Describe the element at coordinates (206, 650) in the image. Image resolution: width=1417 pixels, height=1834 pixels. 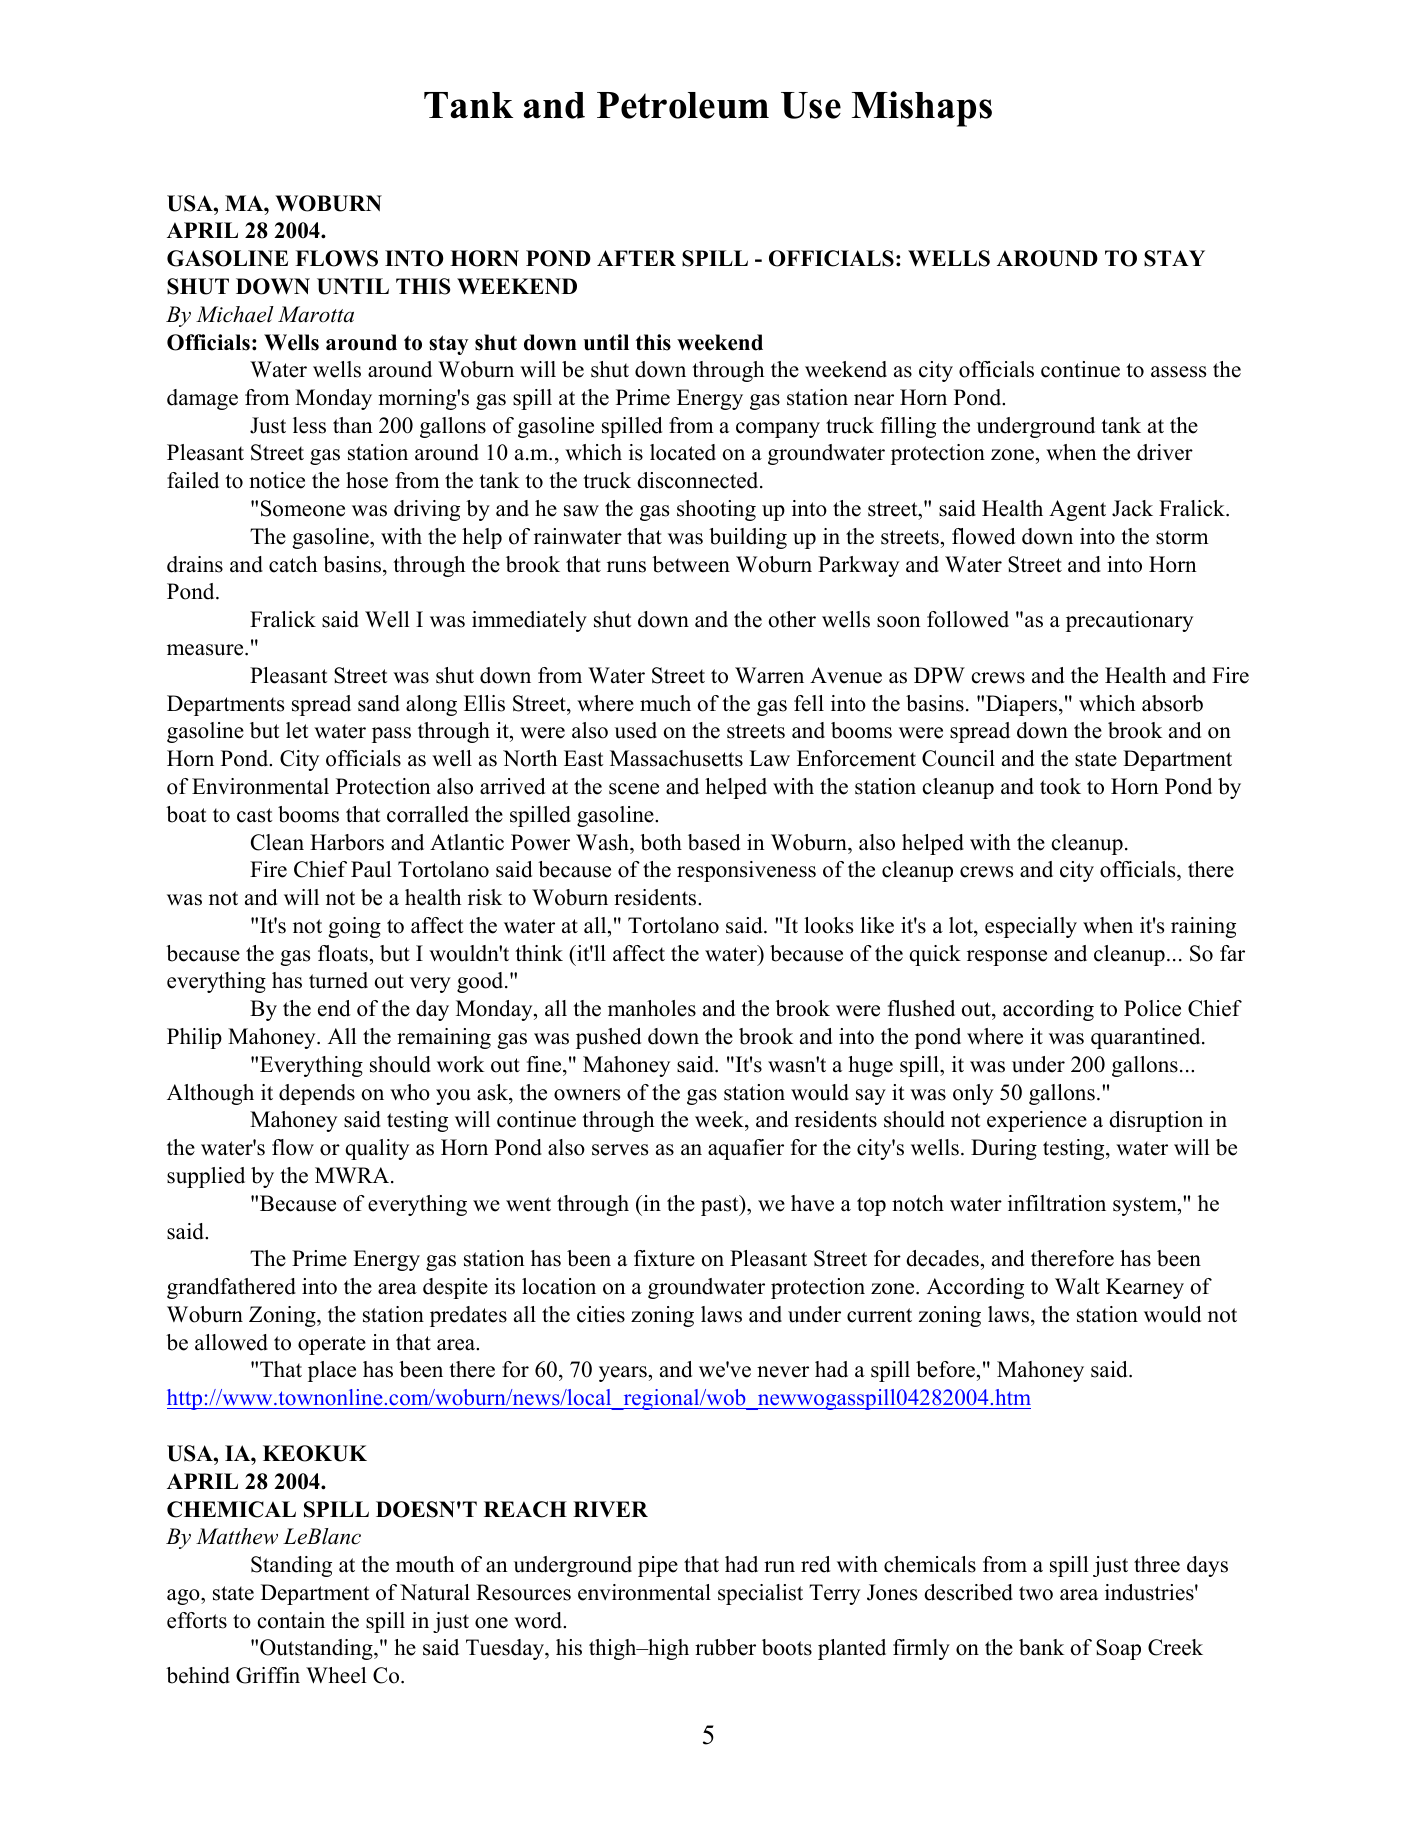
I see `measure` at that location.
